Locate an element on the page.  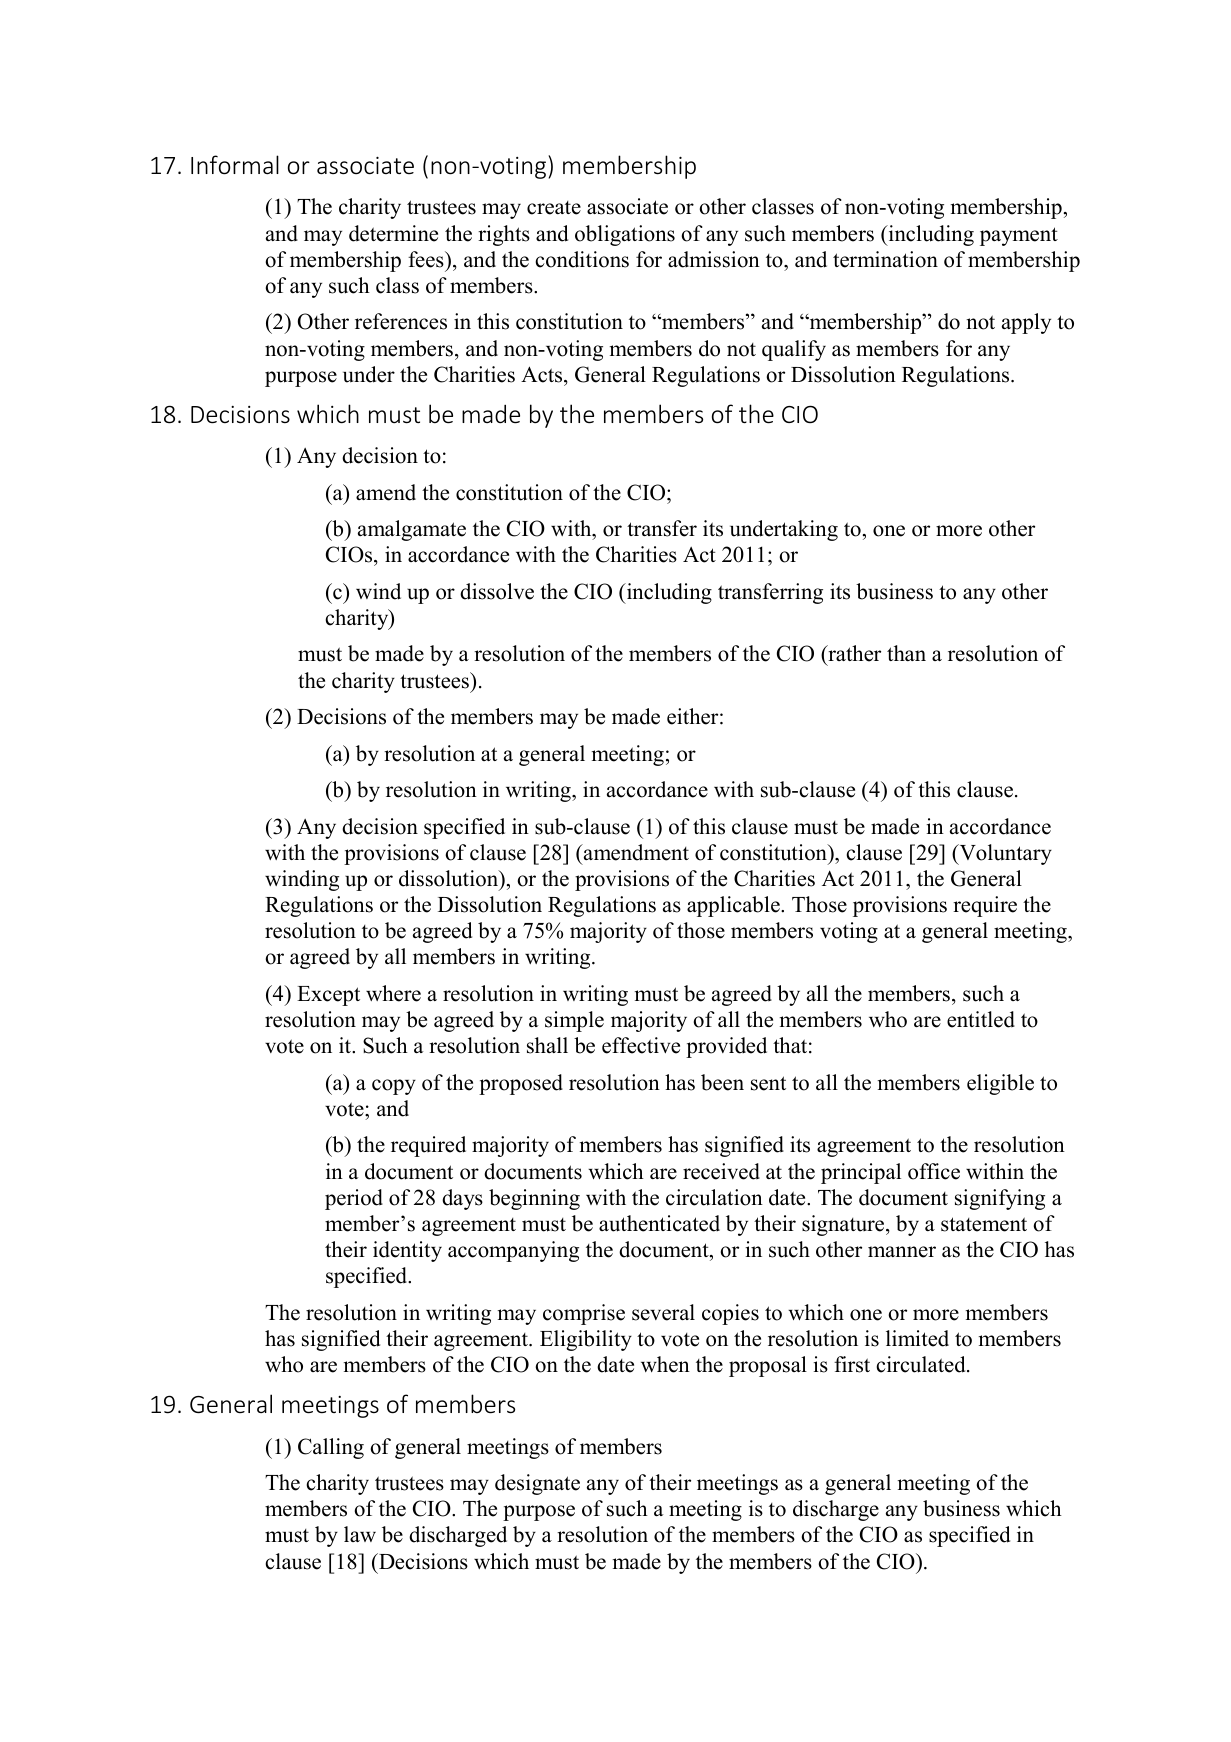
determine is located at coordinates (393, 233).
